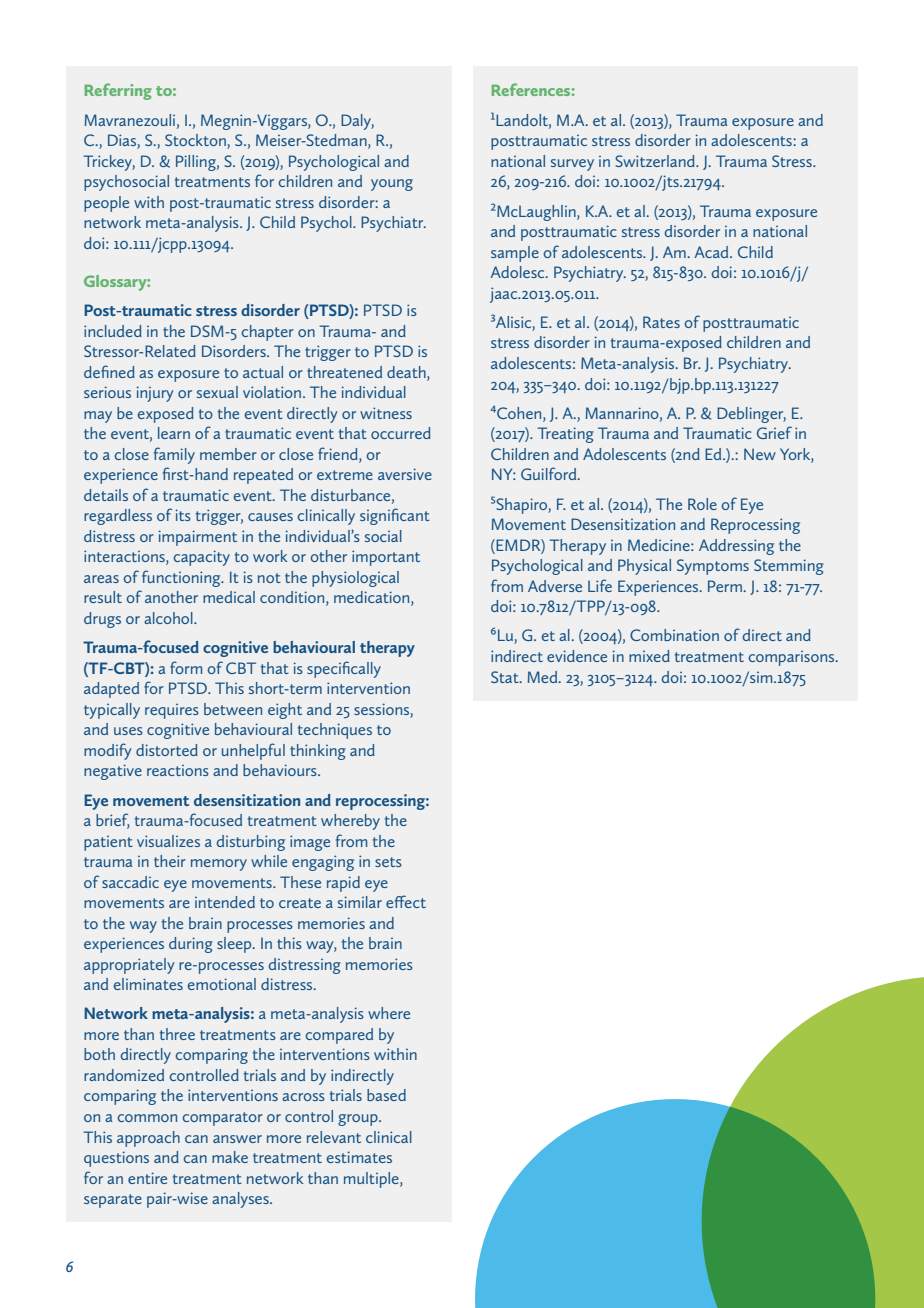  What do you see at coordinates (656, 161) in the document?
I see `Switzerland` at bounding box center [656, 161].
